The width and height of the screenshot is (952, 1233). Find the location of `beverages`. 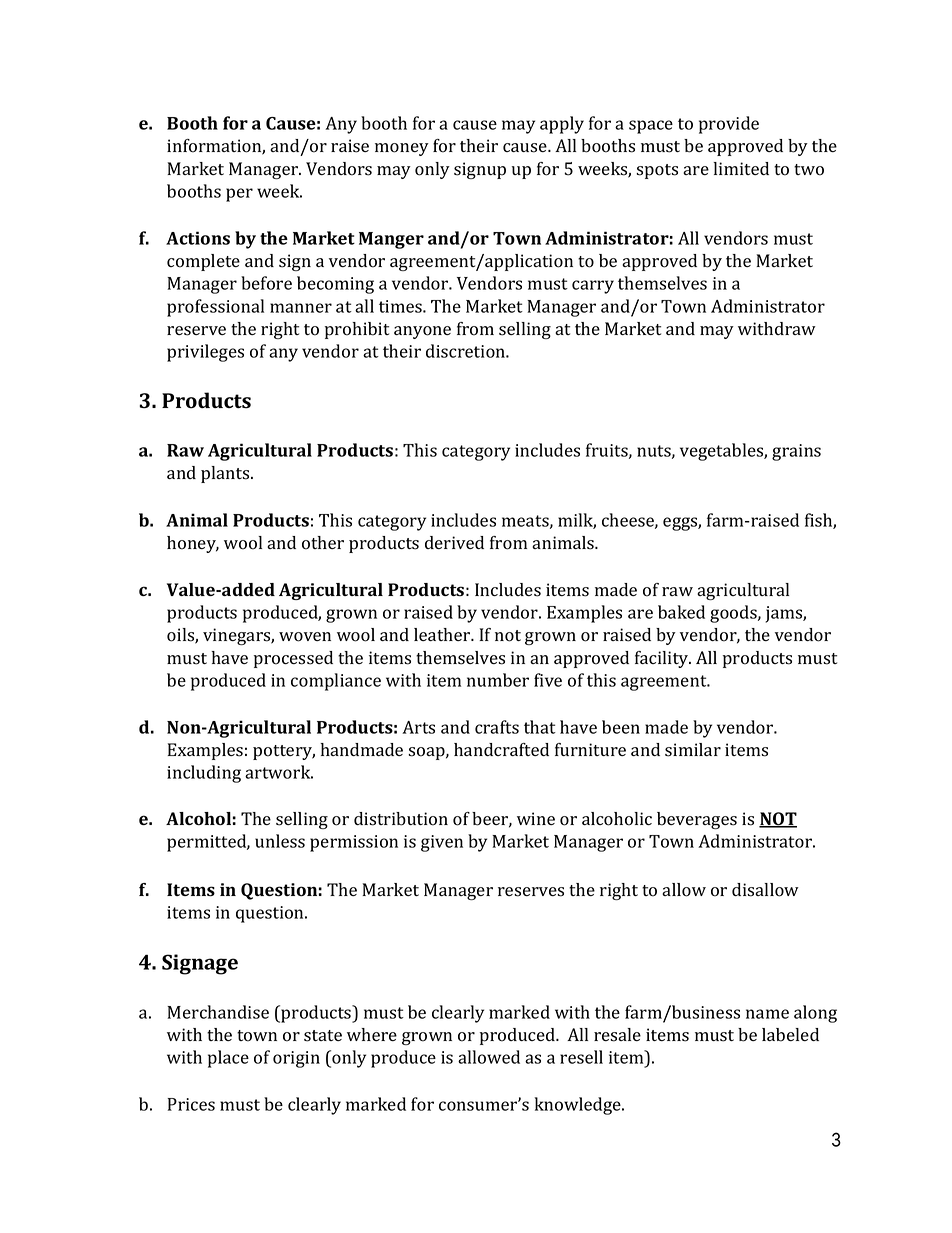

beverages is located at coordinates (697, 820).
